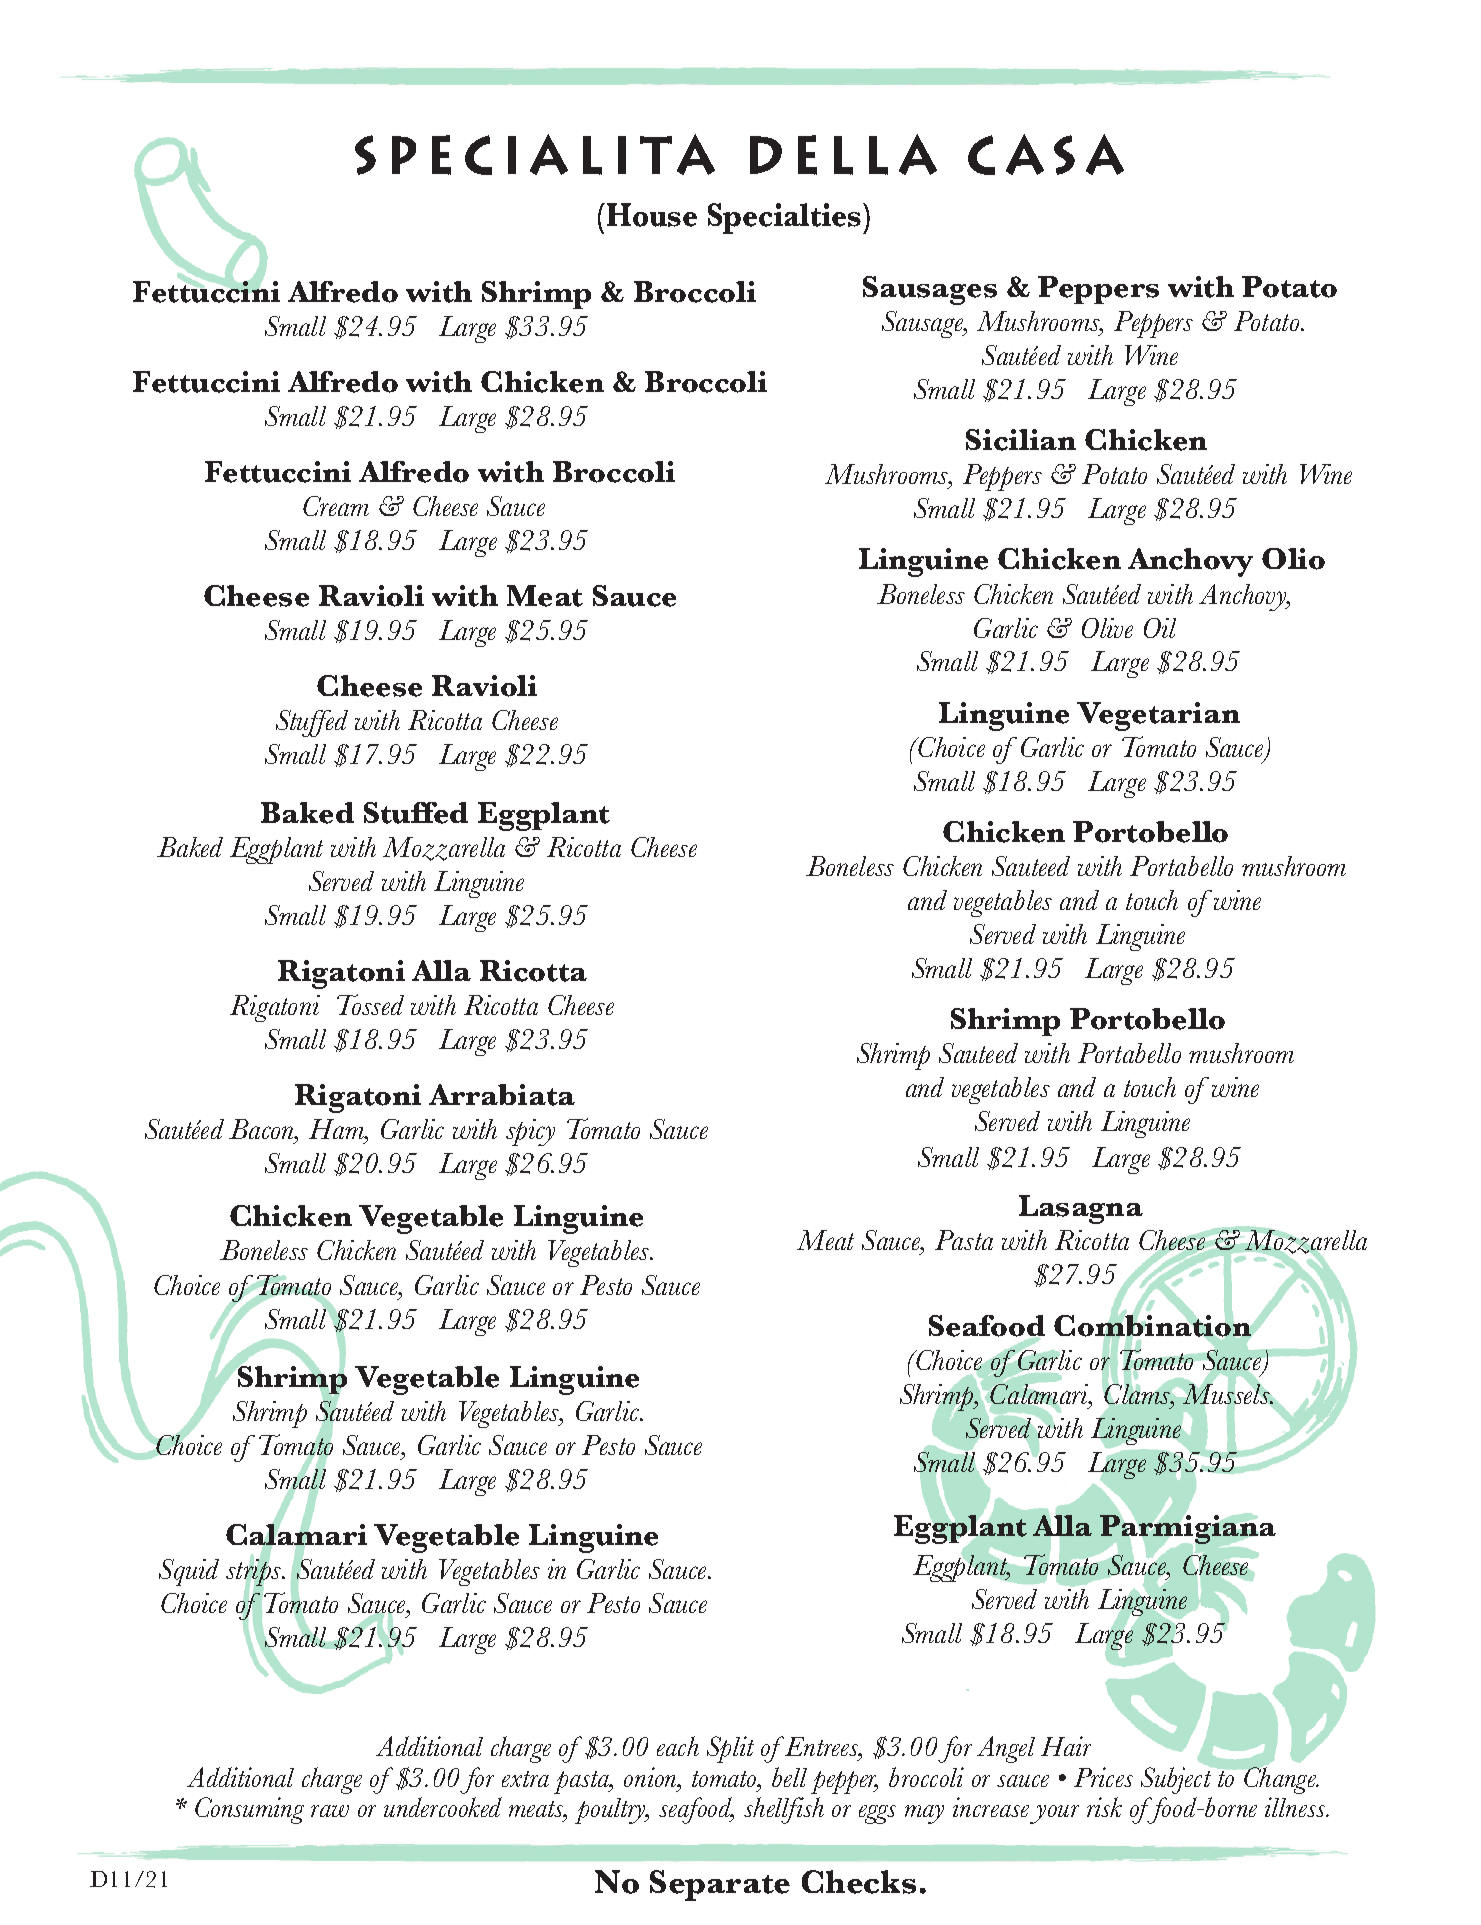 This screenshot has width=1481, height=1925. I want to click on Angel, so click(1006, 1749).
